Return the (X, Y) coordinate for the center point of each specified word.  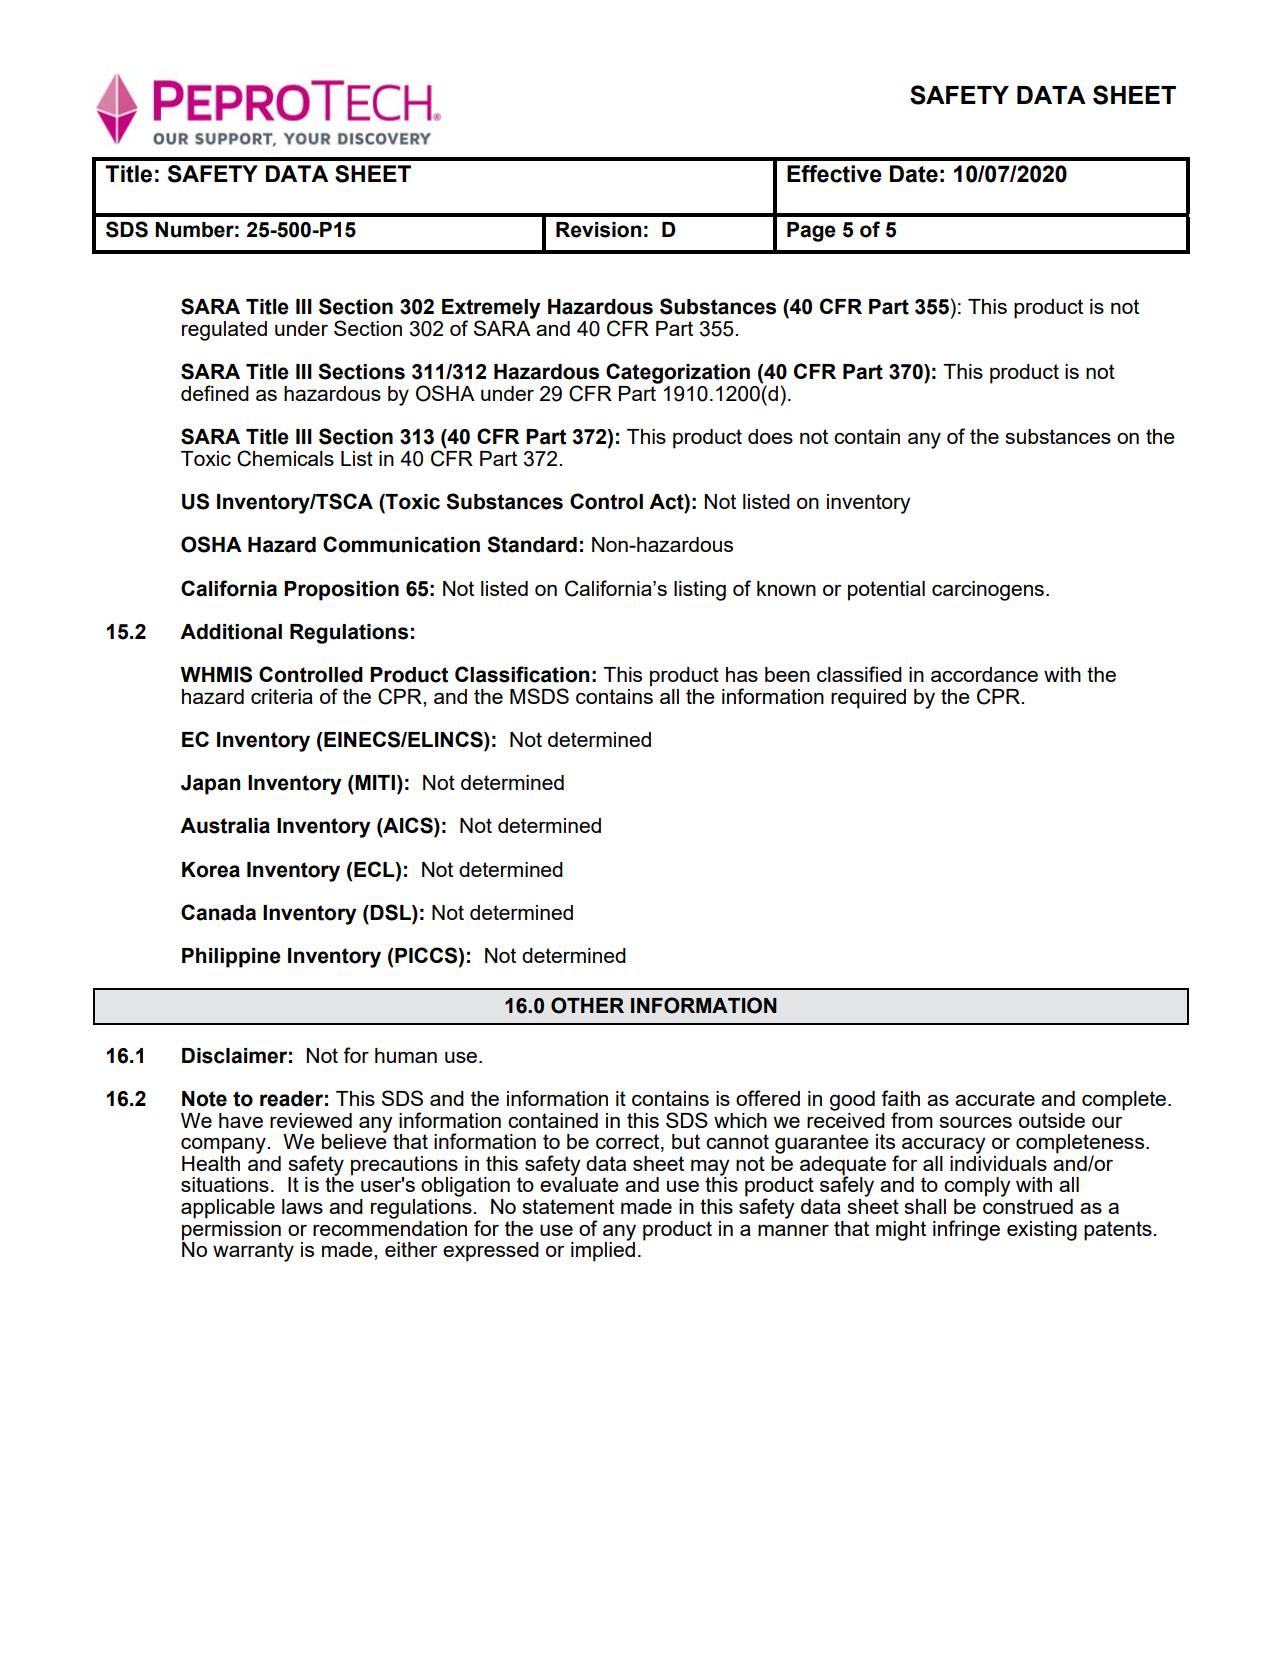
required (868, 699)
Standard (532, 544)
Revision (598, 230)
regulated (224, 331)
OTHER (587, 1005)
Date (914, 174)
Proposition (341, 591)
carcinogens (988, 591)
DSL (391, 912)
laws (302, 1206)
